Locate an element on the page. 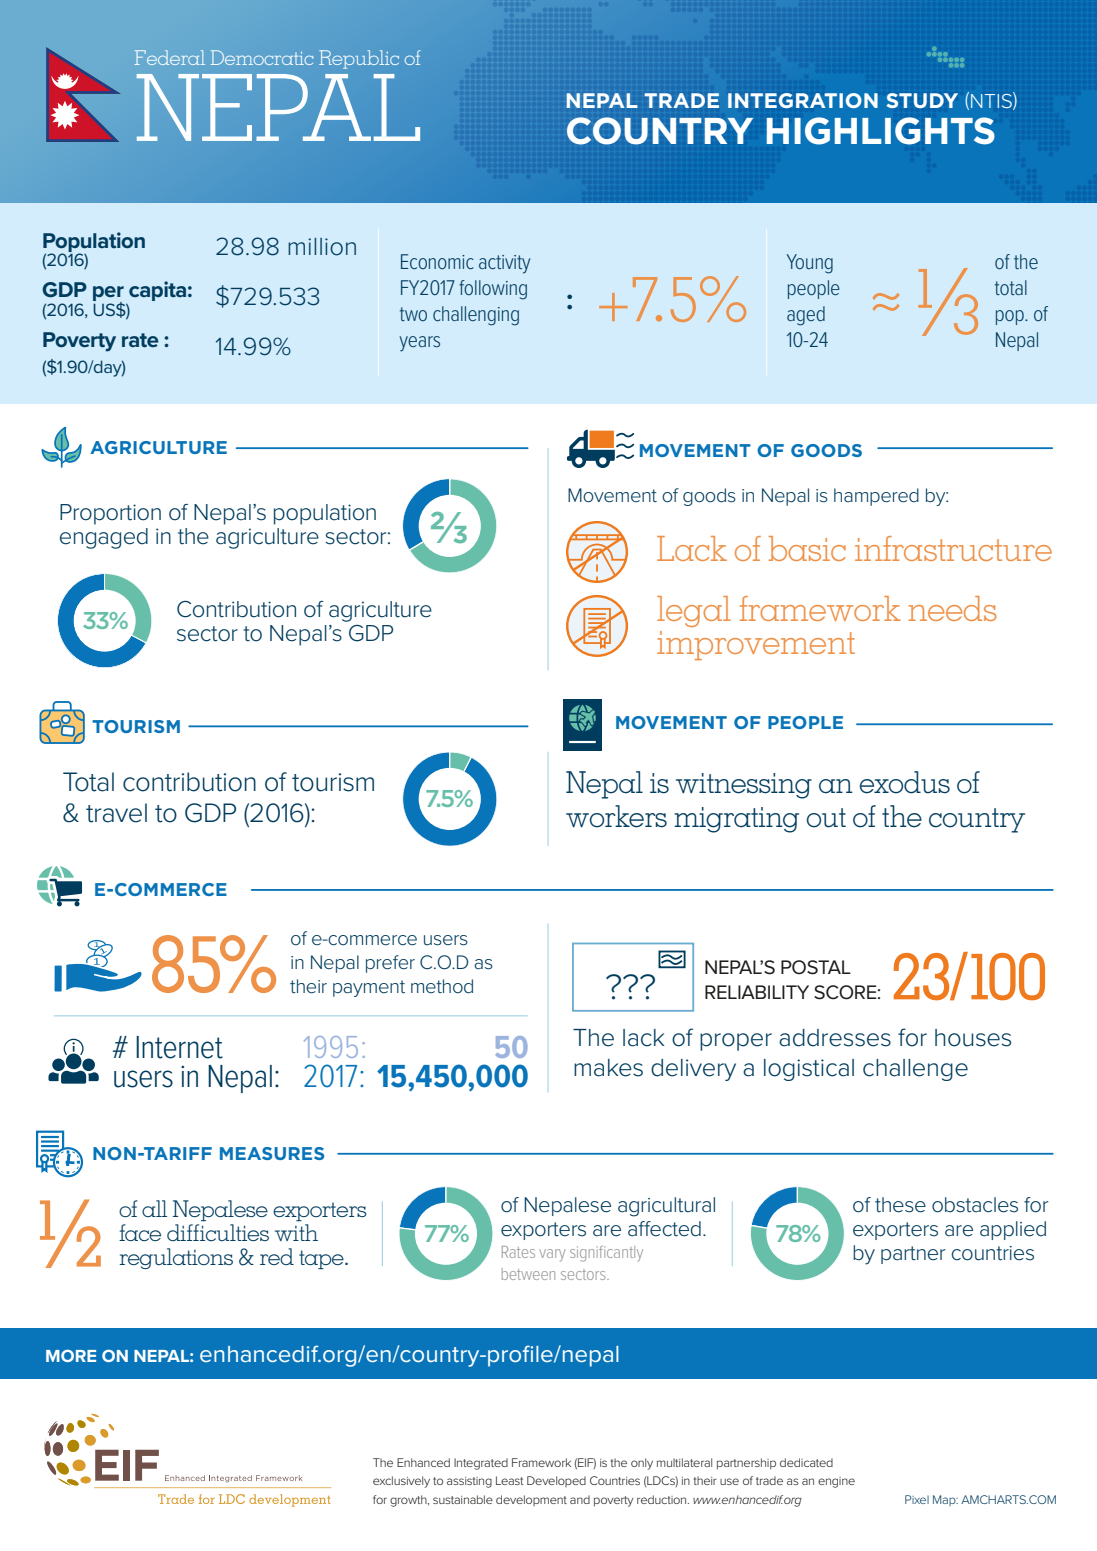 The height and width of the page is (1551, 1097). infrastructure is located at coordinates (953, 548).
